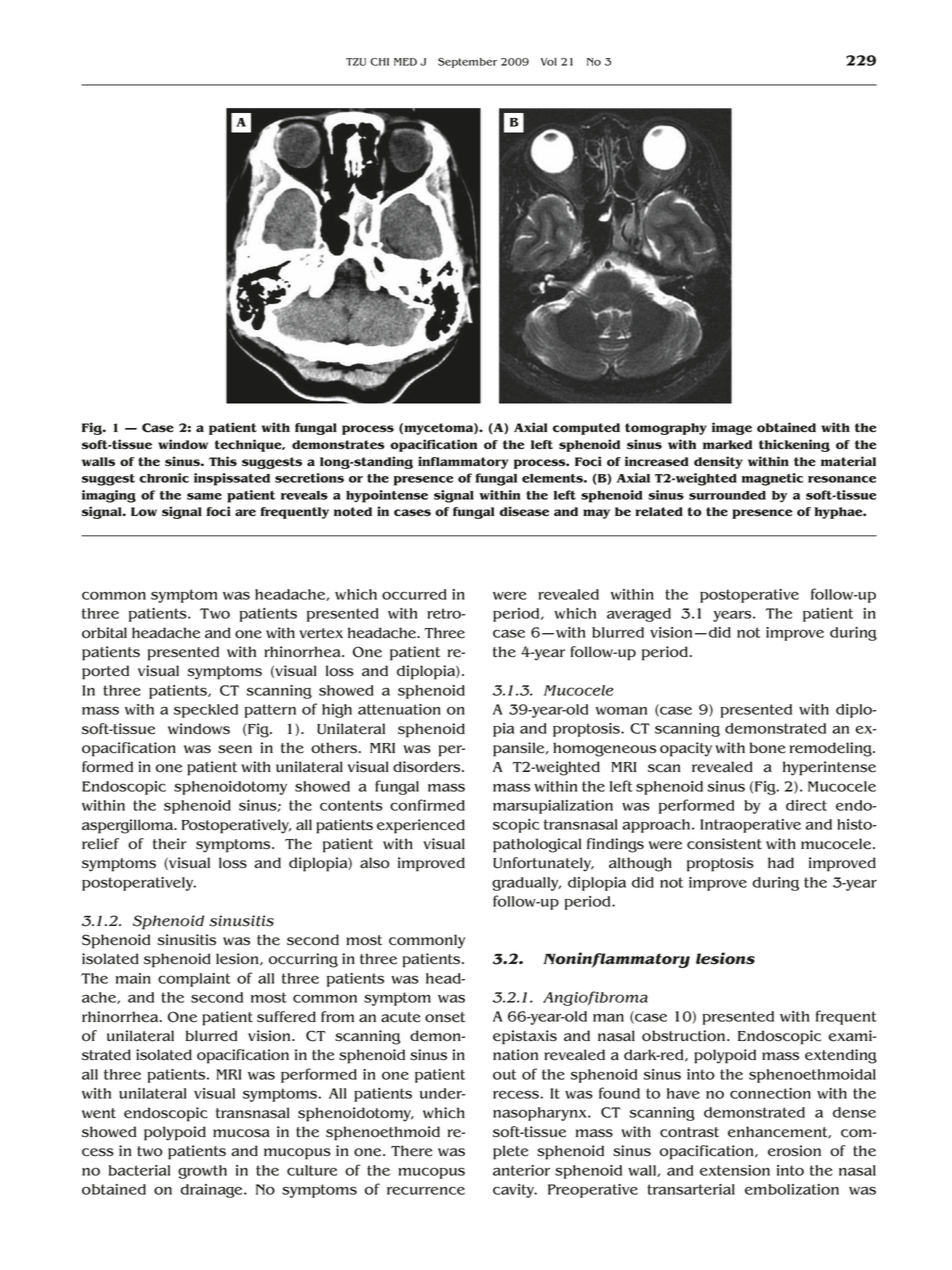 This screenshot has width=952, height=1270. I want to click on occurred, so click(414, 594).
